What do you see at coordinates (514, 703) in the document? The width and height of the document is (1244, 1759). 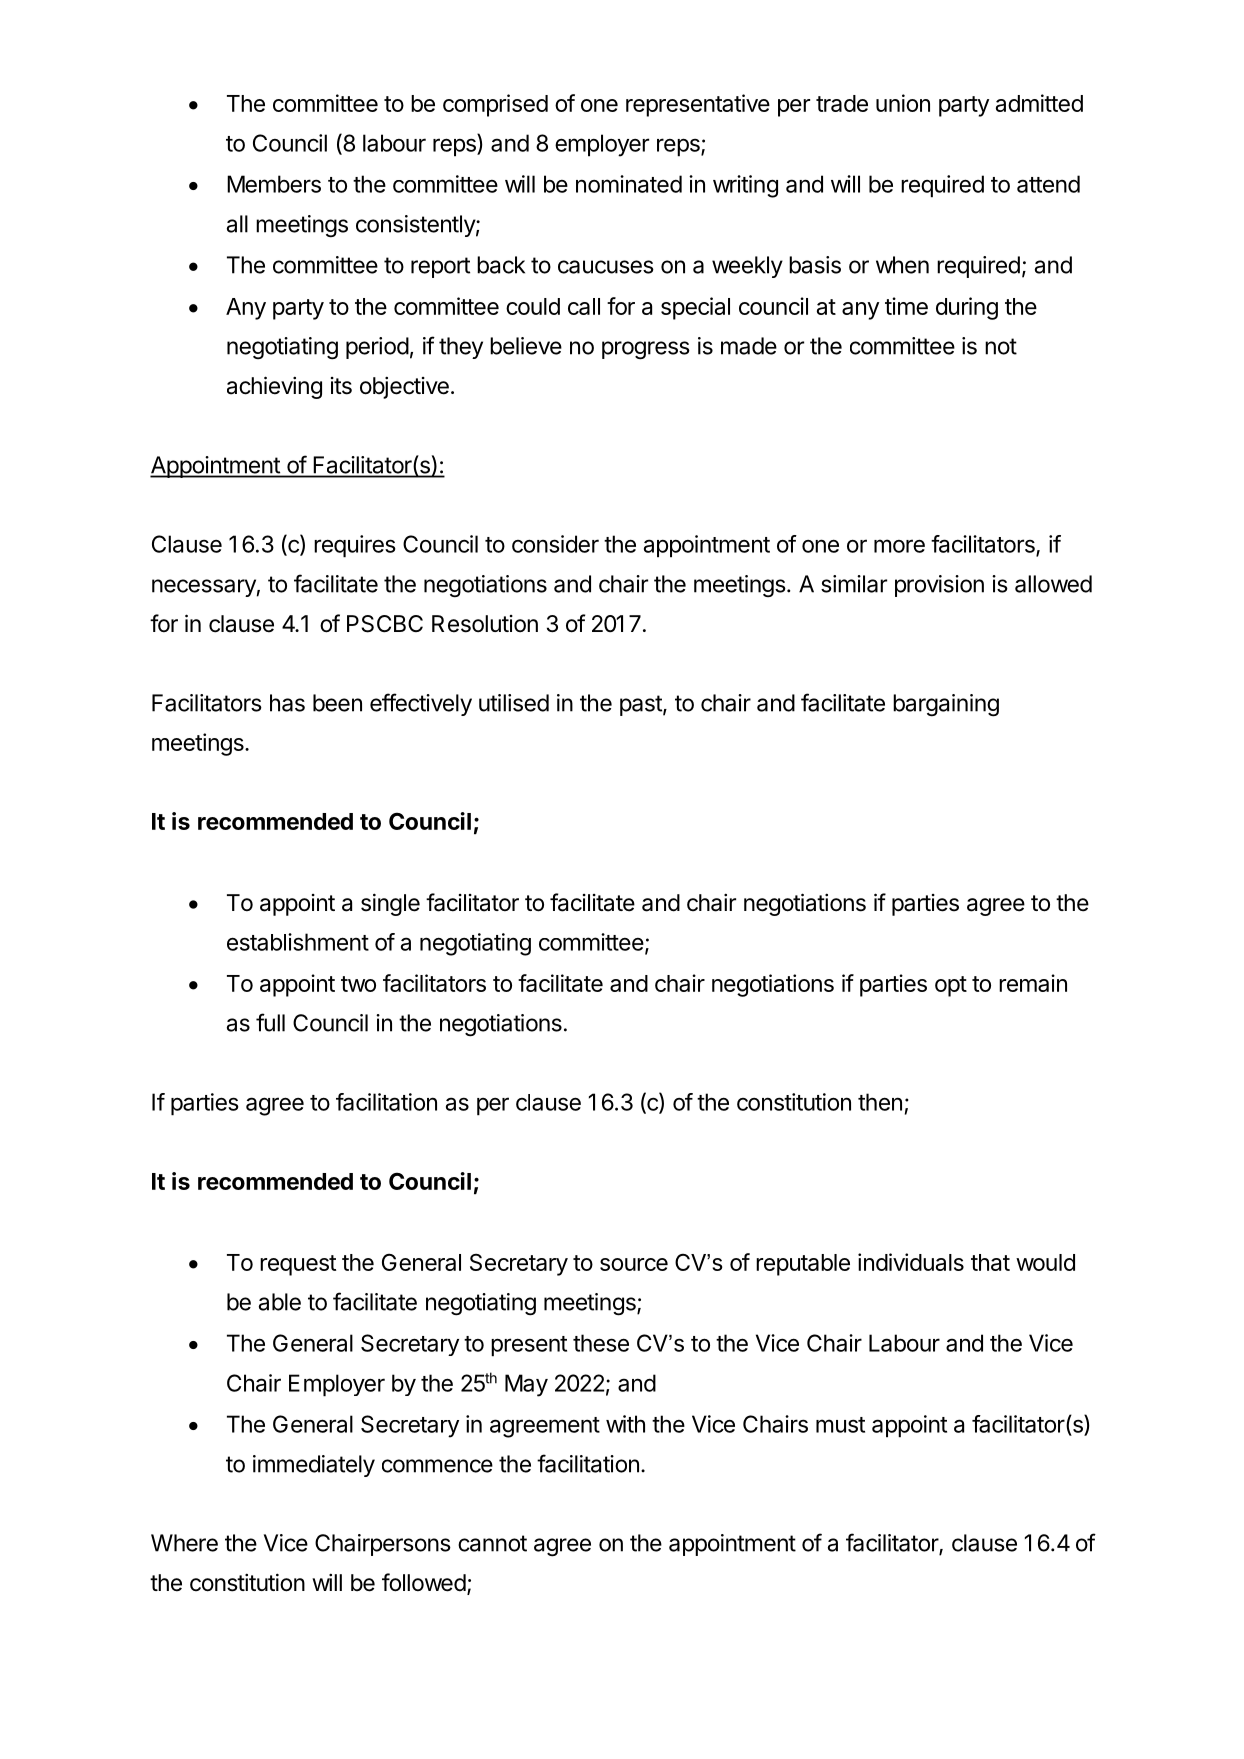 I see `utilised` at bounding box center [514, 703].
